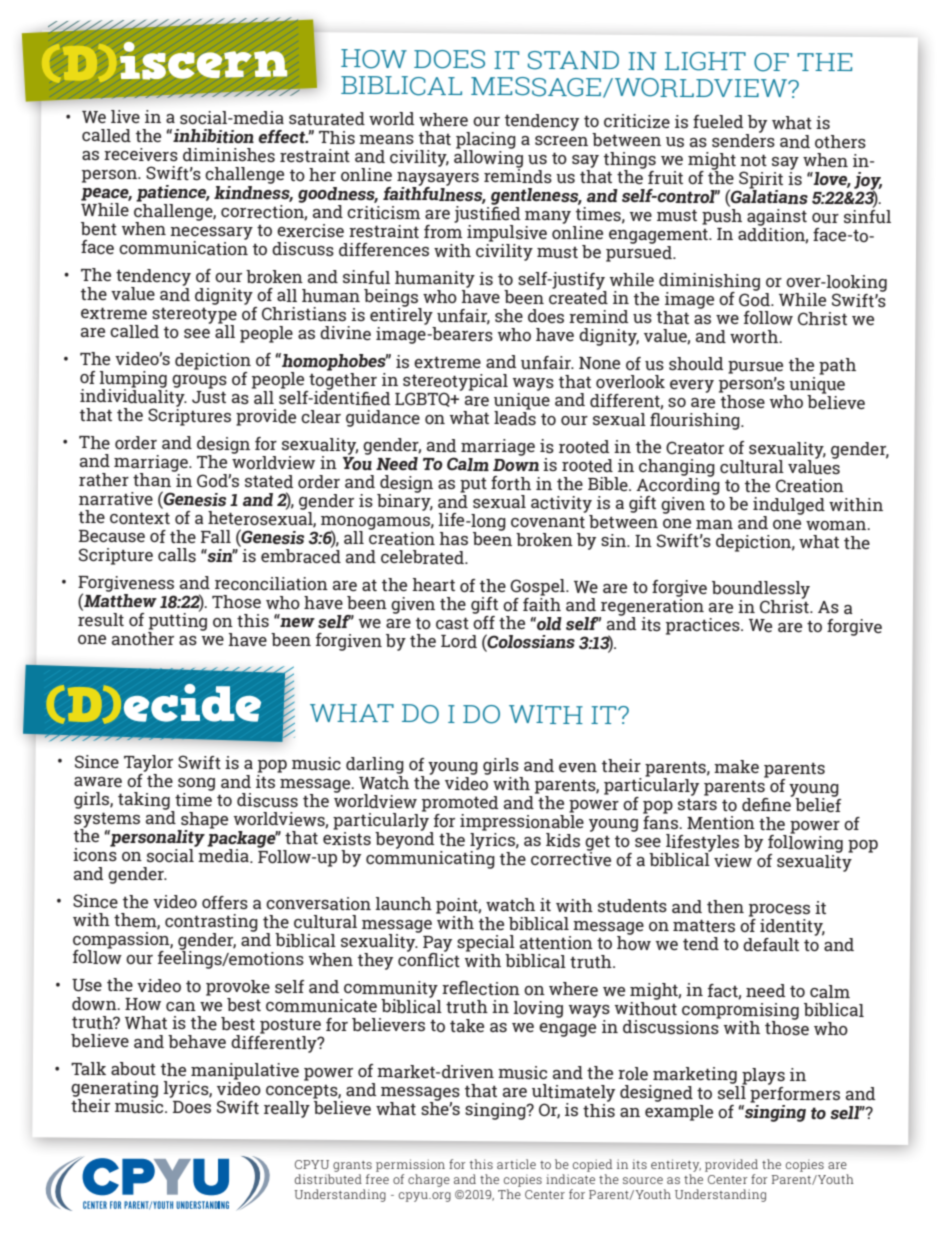 Image resolution: width=952 pixels, height=1233 pixels. I want to click on article, so click(516, 1164).
